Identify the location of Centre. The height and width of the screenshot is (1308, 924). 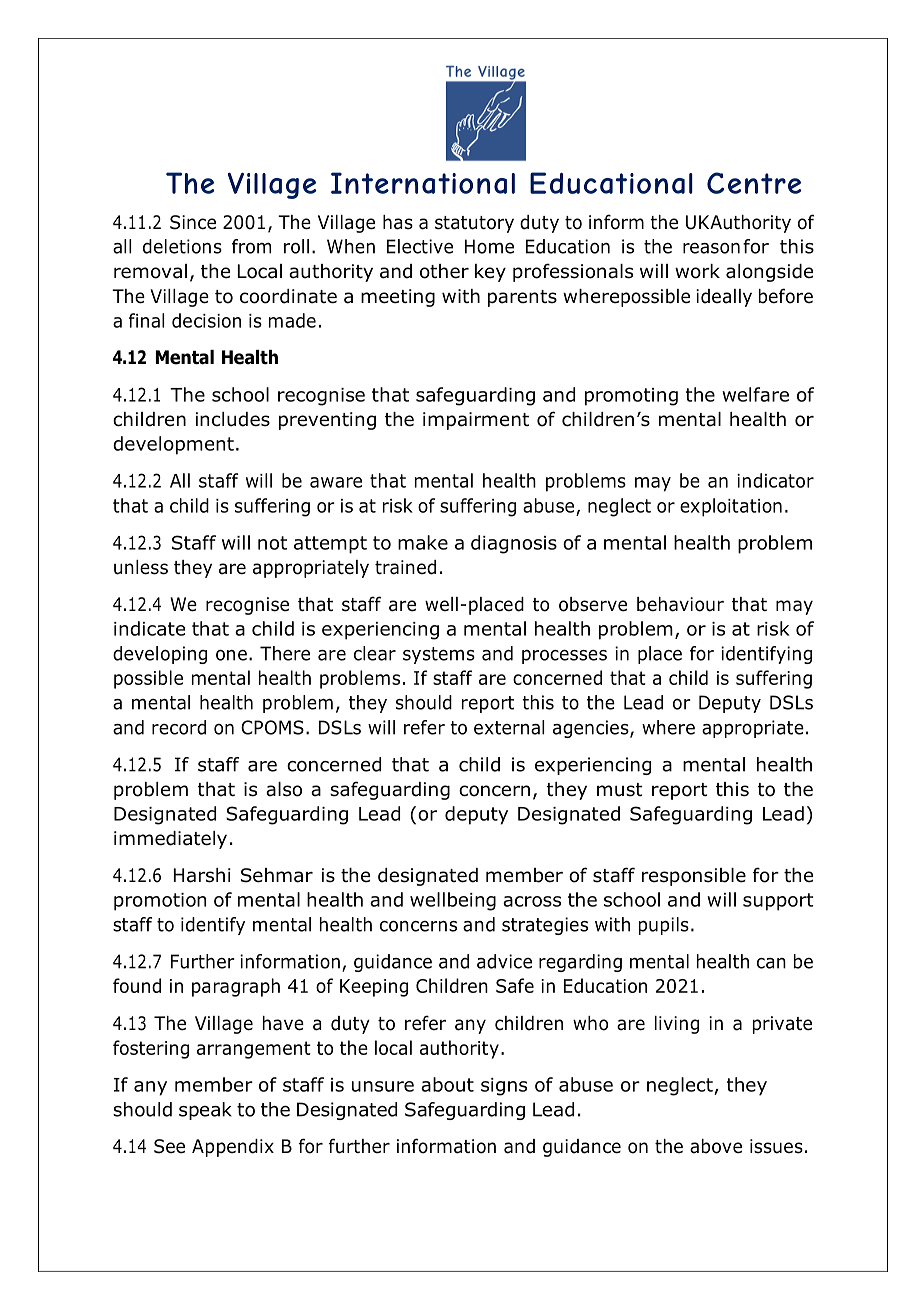
(754, 183).
